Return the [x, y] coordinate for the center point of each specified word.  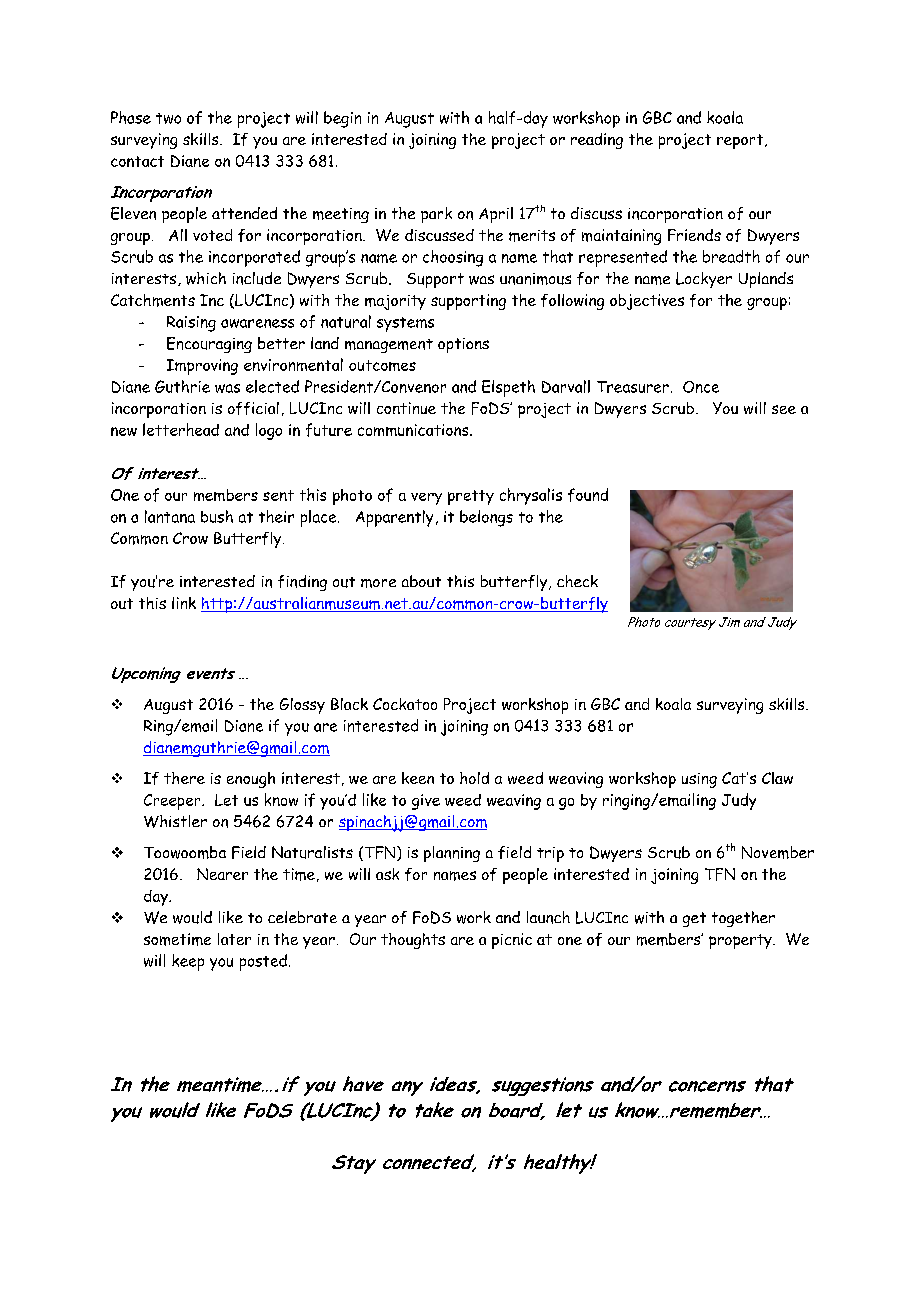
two [168, 118]
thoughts [413, 941]
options [463, 345]
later [234, 939]
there [184, 778]
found [588, 495]
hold [474, 778]
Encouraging [209, 345]
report [741, 141]
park [436, 215]
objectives [647, 302]
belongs [486, 518]
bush [217, 516]
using [699, 780]
